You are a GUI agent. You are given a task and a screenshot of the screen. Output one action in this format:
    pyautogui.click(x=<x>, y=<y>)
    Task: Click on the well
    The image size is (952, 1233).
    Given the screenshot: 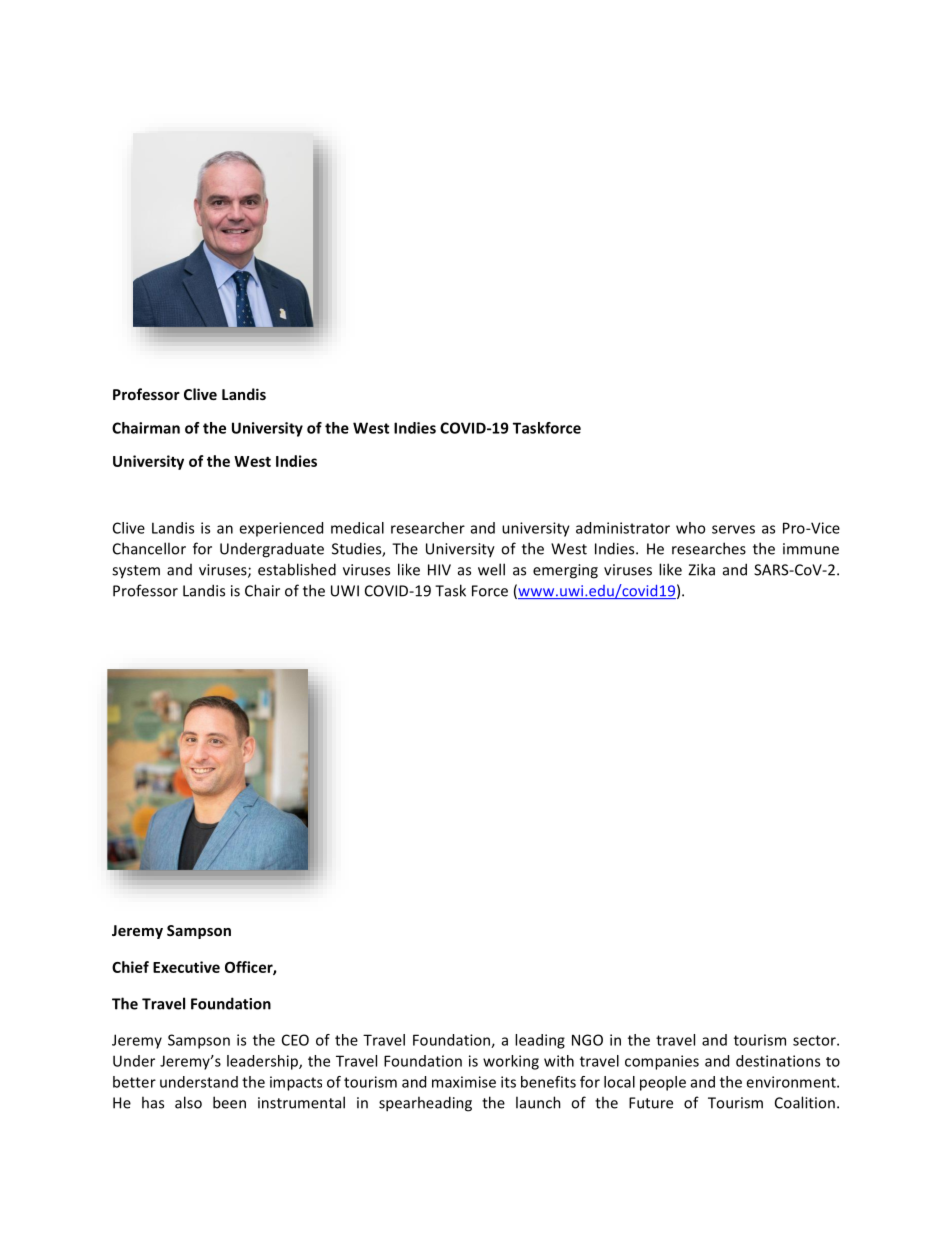 What is the action you would take?
    pyautogui.click(x=491, y=569)
